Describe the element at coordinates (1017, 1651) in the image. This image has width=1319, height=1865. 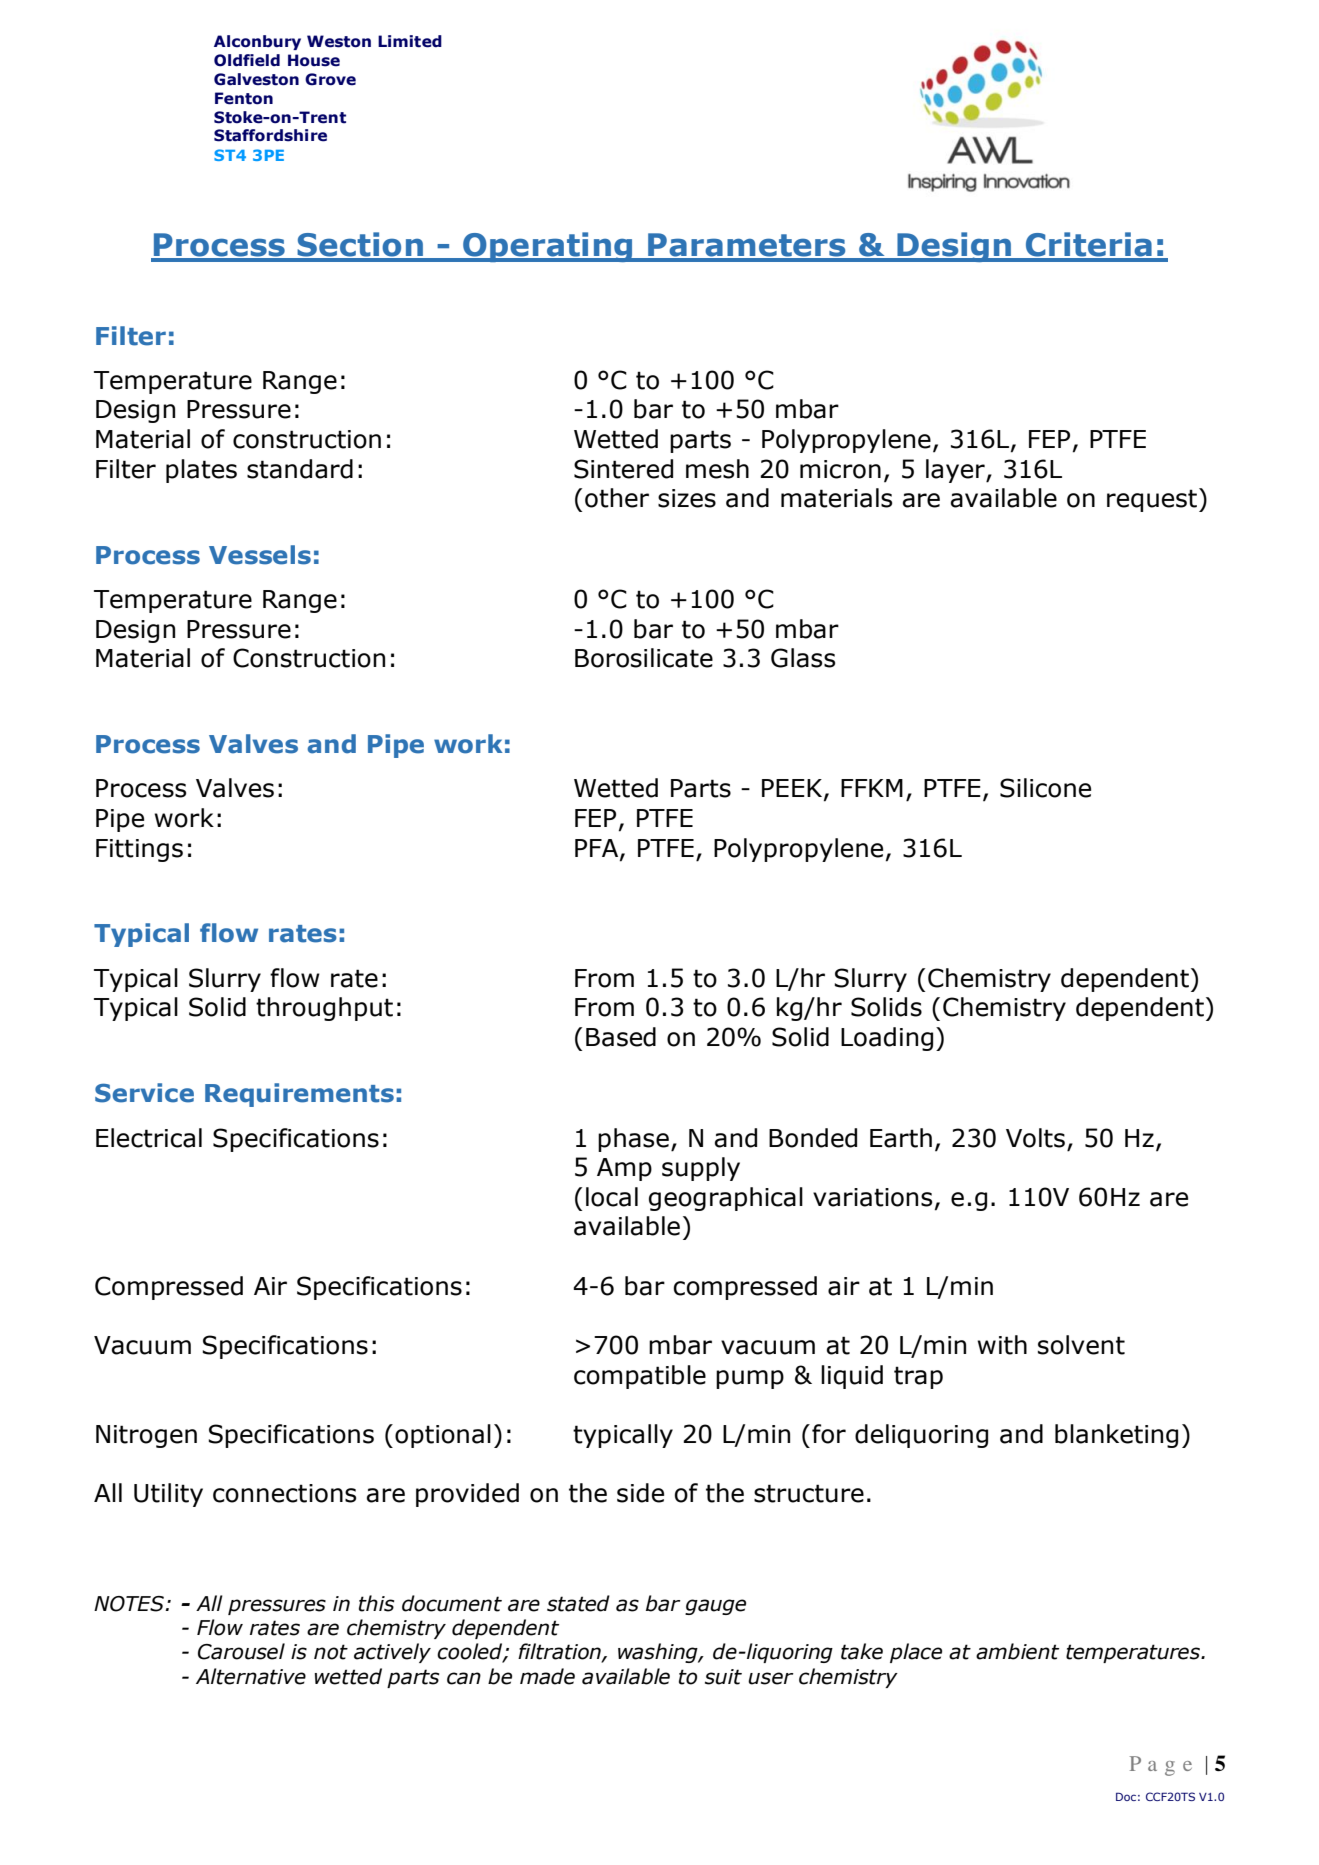
I see `ambient` at that location.
